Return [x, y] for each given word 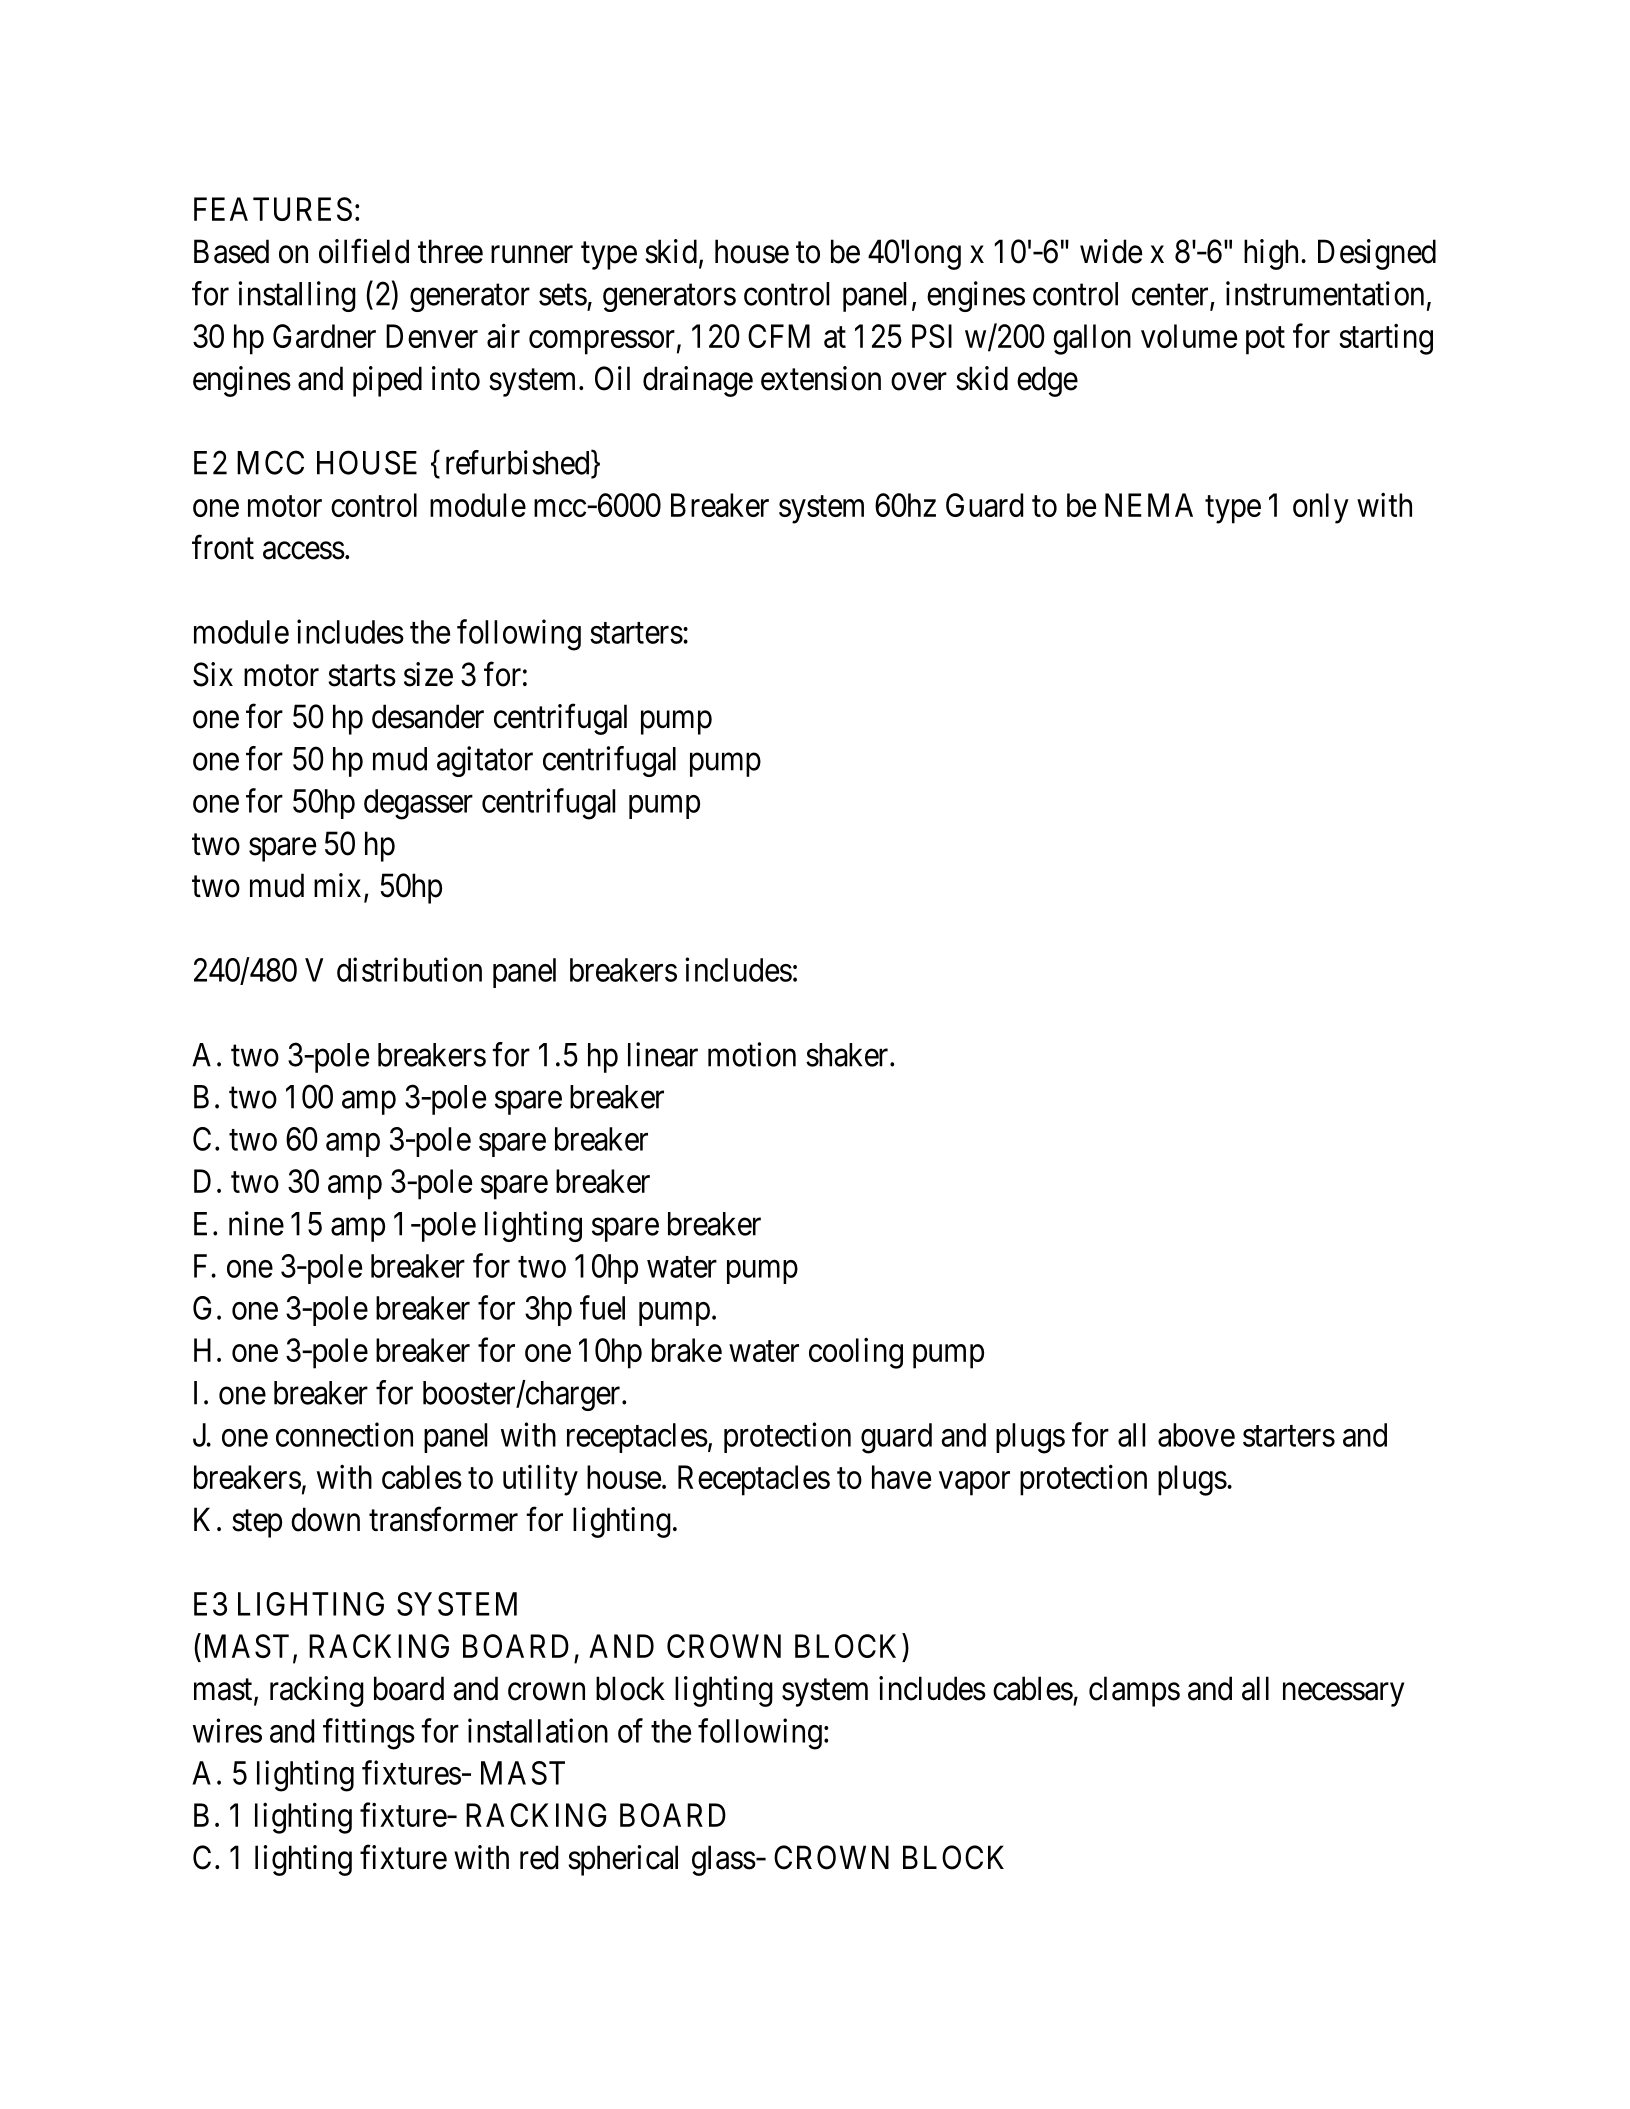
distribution [409, 969]
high [1271, 254]
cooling [856, 1353]
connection [344, 1434]
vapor [974, 1484]
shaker [848, 1055]
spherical [623, 1860]
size [428, 674]
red [539, 1857]
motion [752, 1054]
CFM [779, 336]
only [1321, 508]
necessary [1343, 1695]
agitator [485, 761]
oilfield [364, 251]
